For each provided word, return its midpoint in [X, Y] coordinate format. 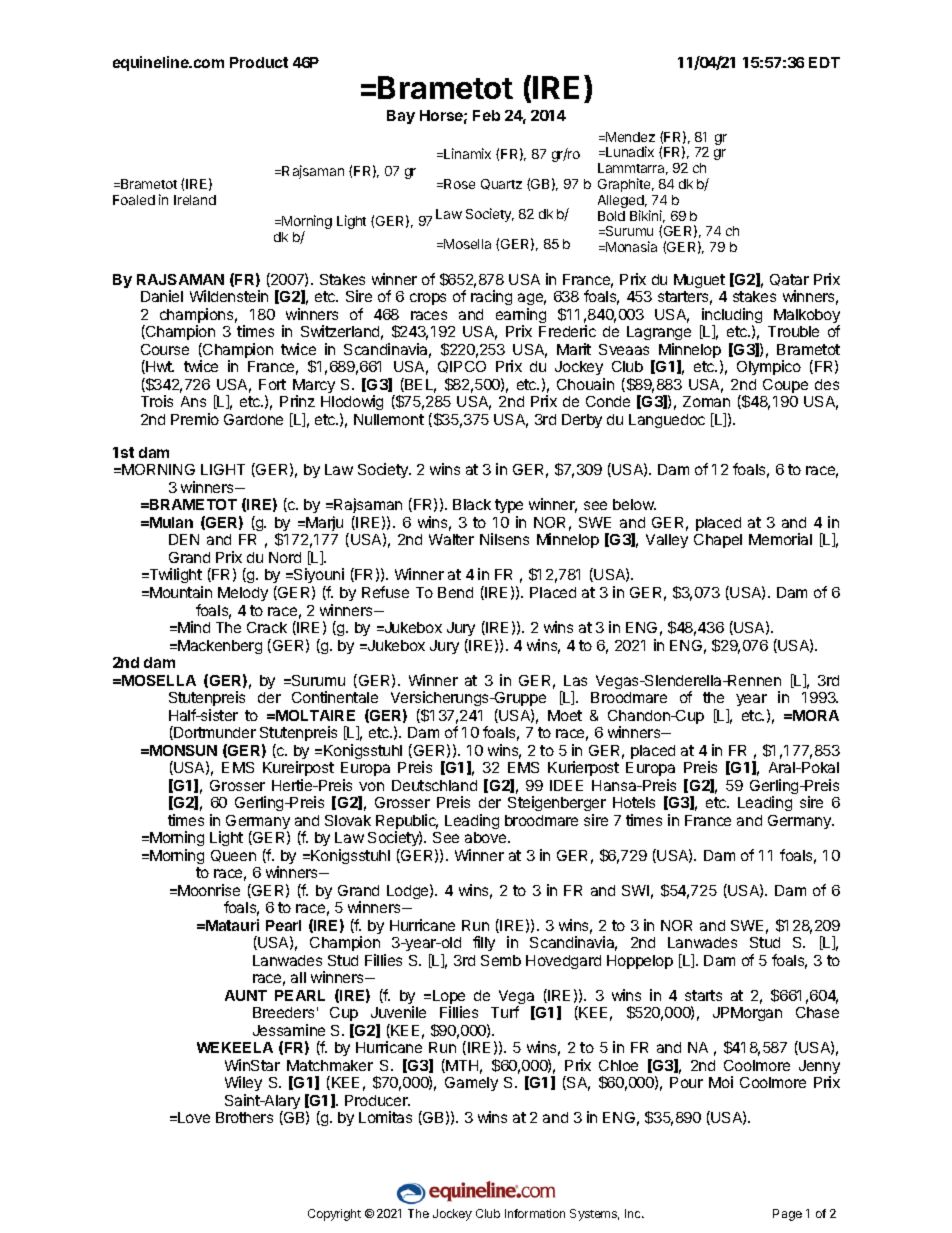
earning [521, 317]
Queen [233, 856]
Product [259, 62]
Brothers [244, 1117]
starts [703, 995]
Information [535, 1213]
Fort [272, 384]
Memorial [780, 539]
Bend [455, 592]
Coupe [785, 386]
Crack [267, 627]
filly [484, 943]
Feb [486, 115]
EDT [824, 62]
